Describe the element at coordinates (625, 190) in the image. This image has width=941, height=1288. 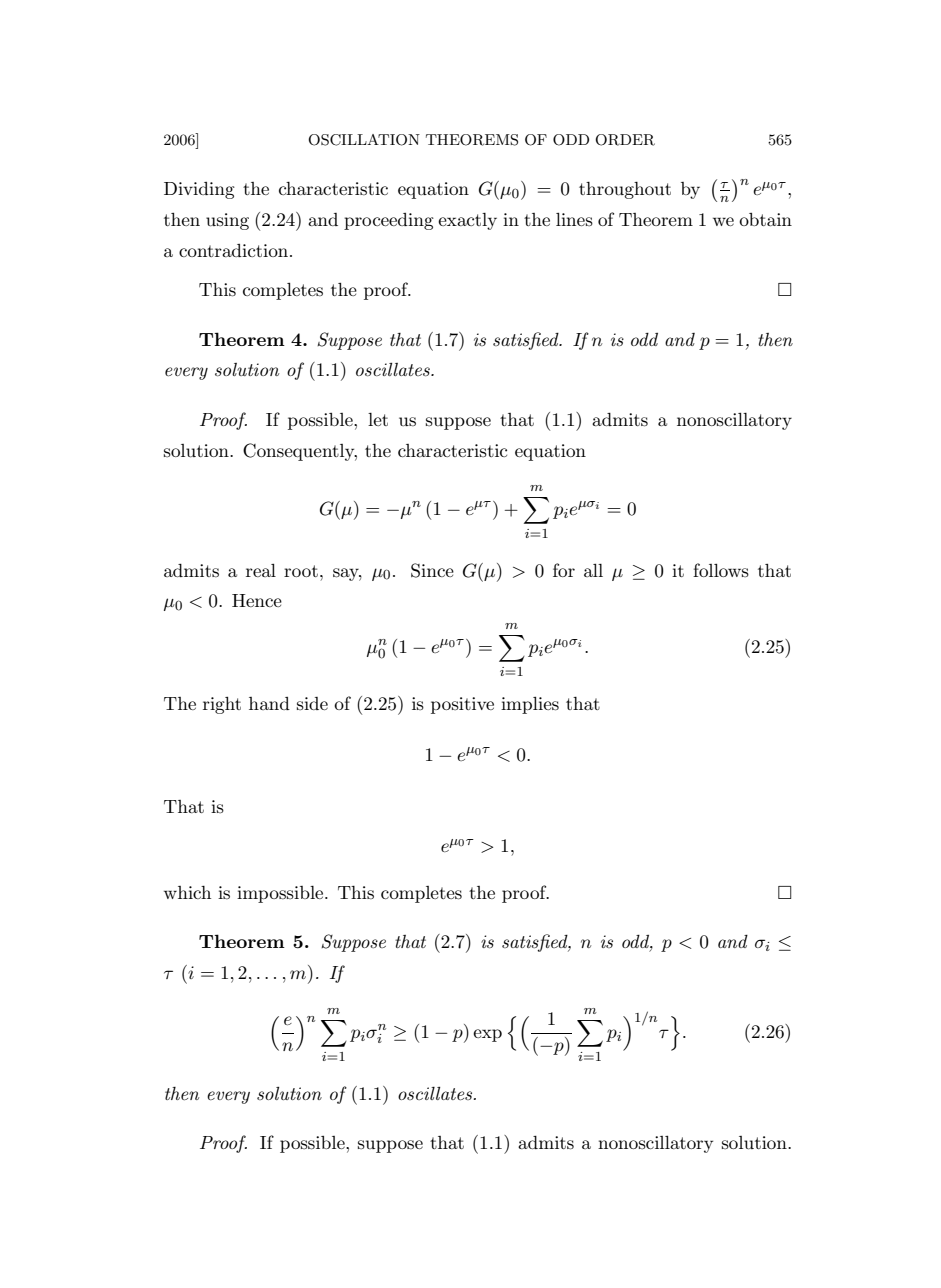
I see `throughout` at that location.
